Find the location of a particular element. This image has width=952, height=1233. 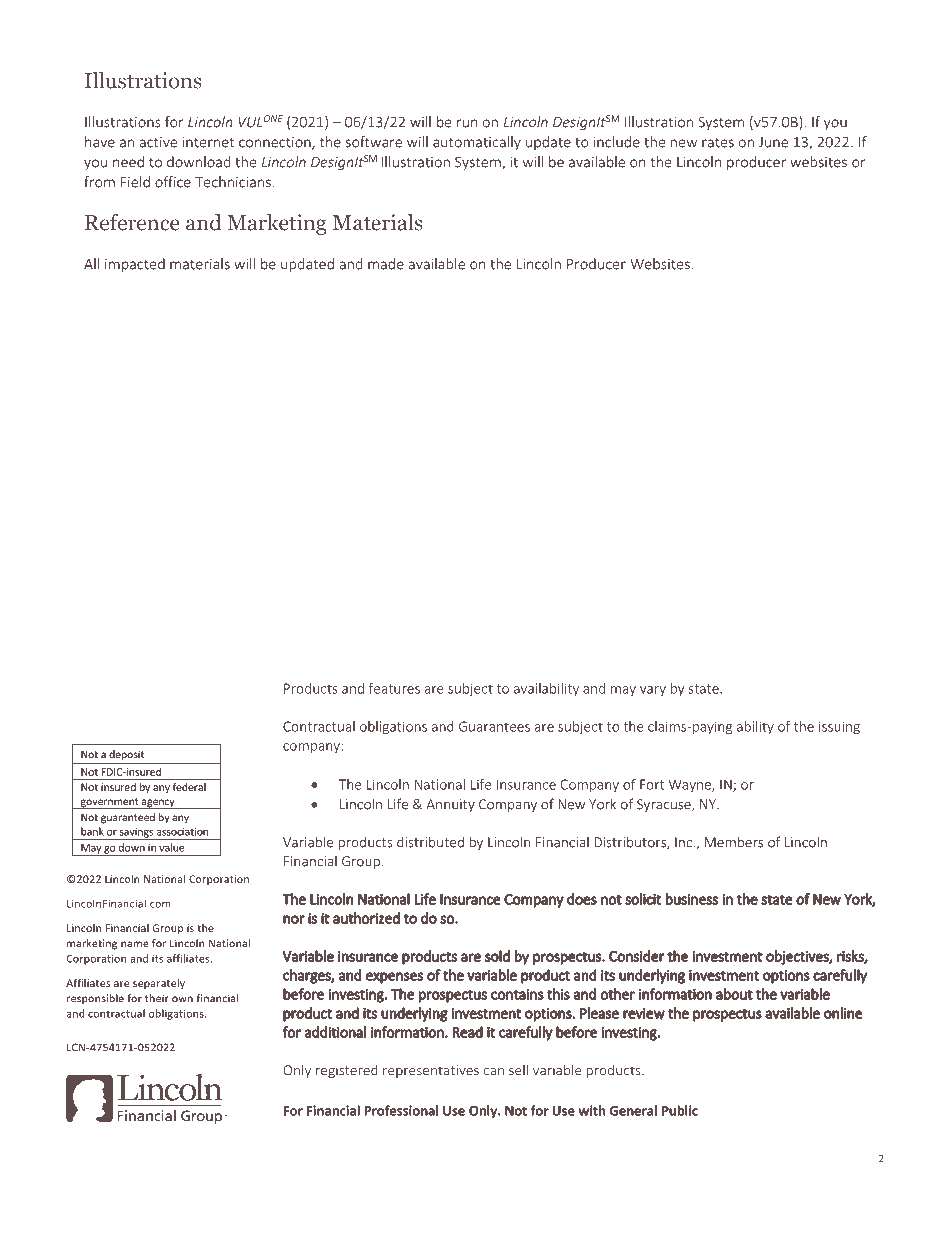

their is located at coordinates (157, 998).
